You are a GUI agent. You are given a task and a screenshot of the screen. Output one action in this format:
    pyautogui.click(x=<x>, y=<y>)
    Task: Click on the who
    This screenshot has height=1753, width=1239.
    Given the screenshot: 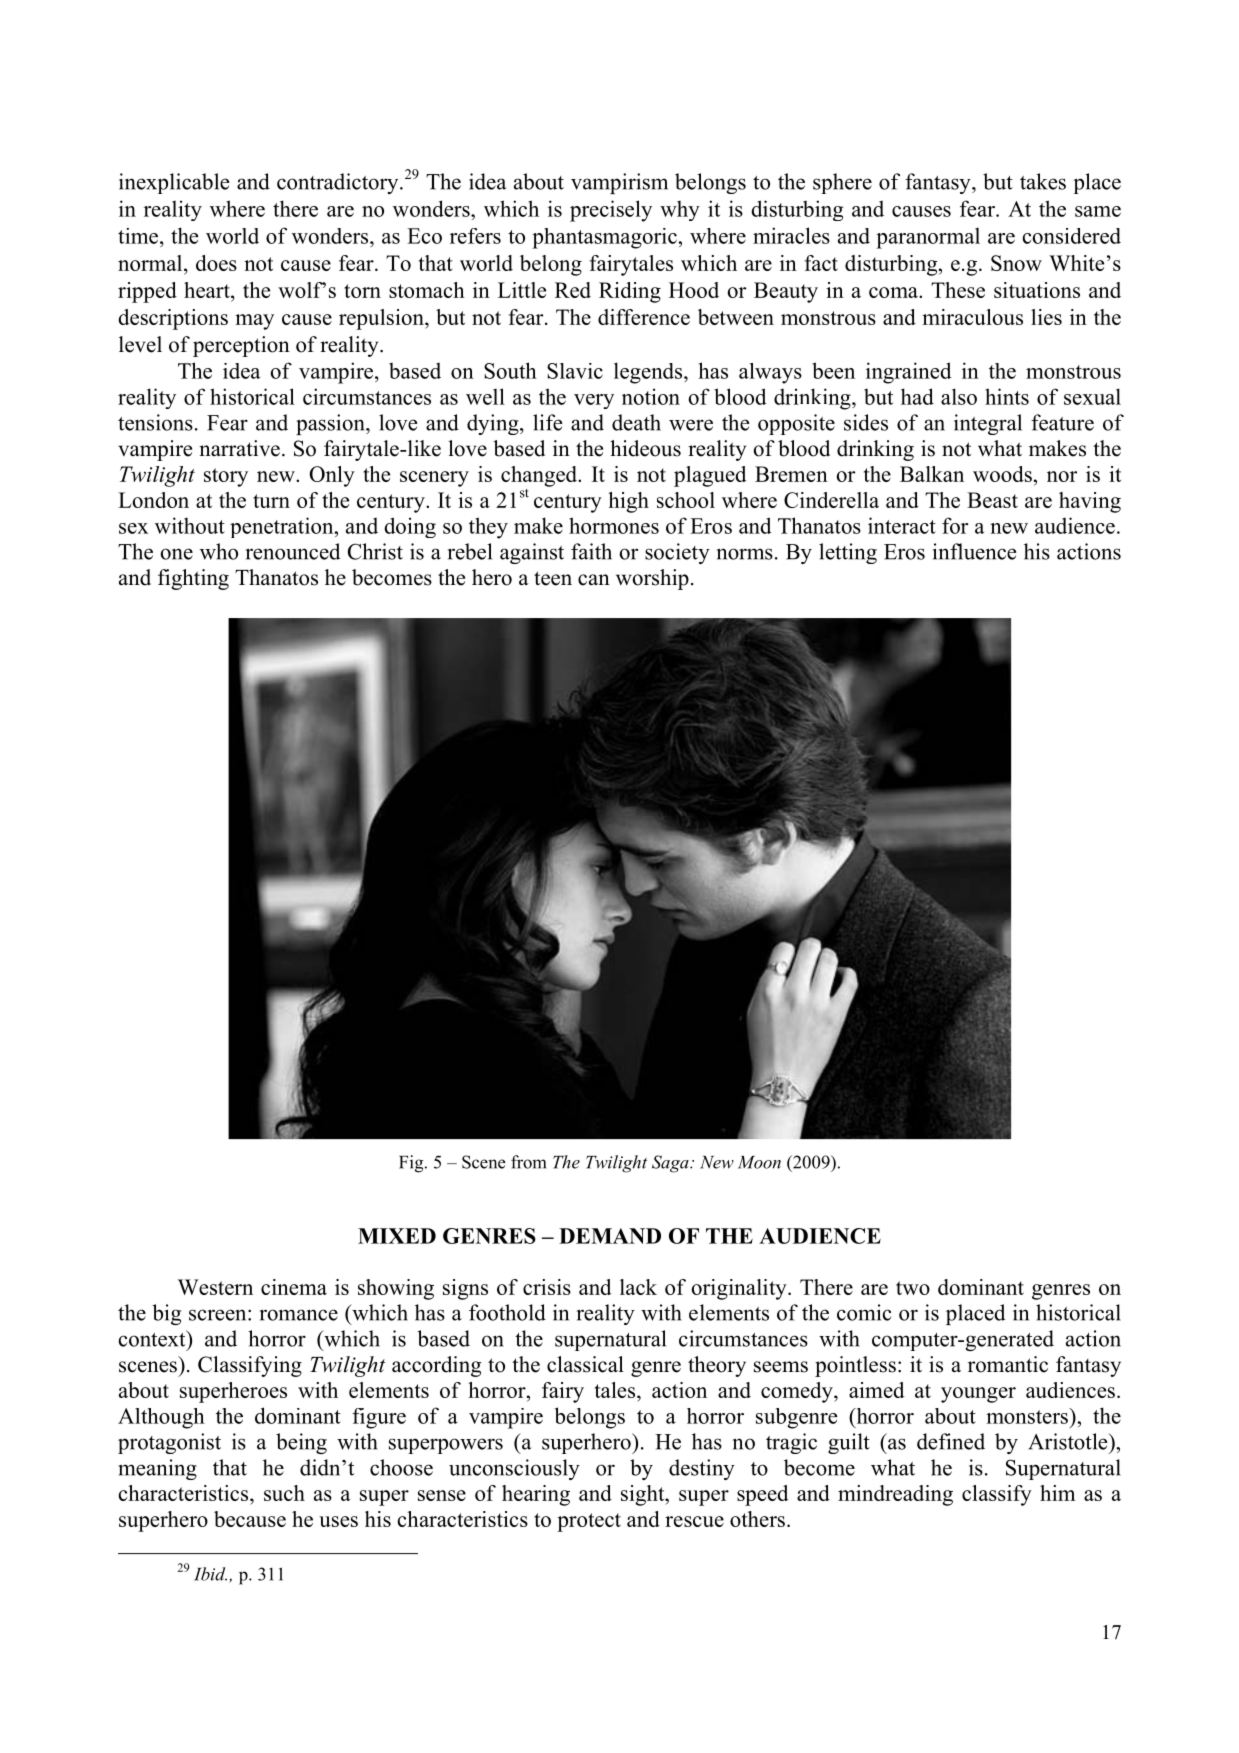 What is the action you would take?
    pyautogui.click(x=219, y=551)
